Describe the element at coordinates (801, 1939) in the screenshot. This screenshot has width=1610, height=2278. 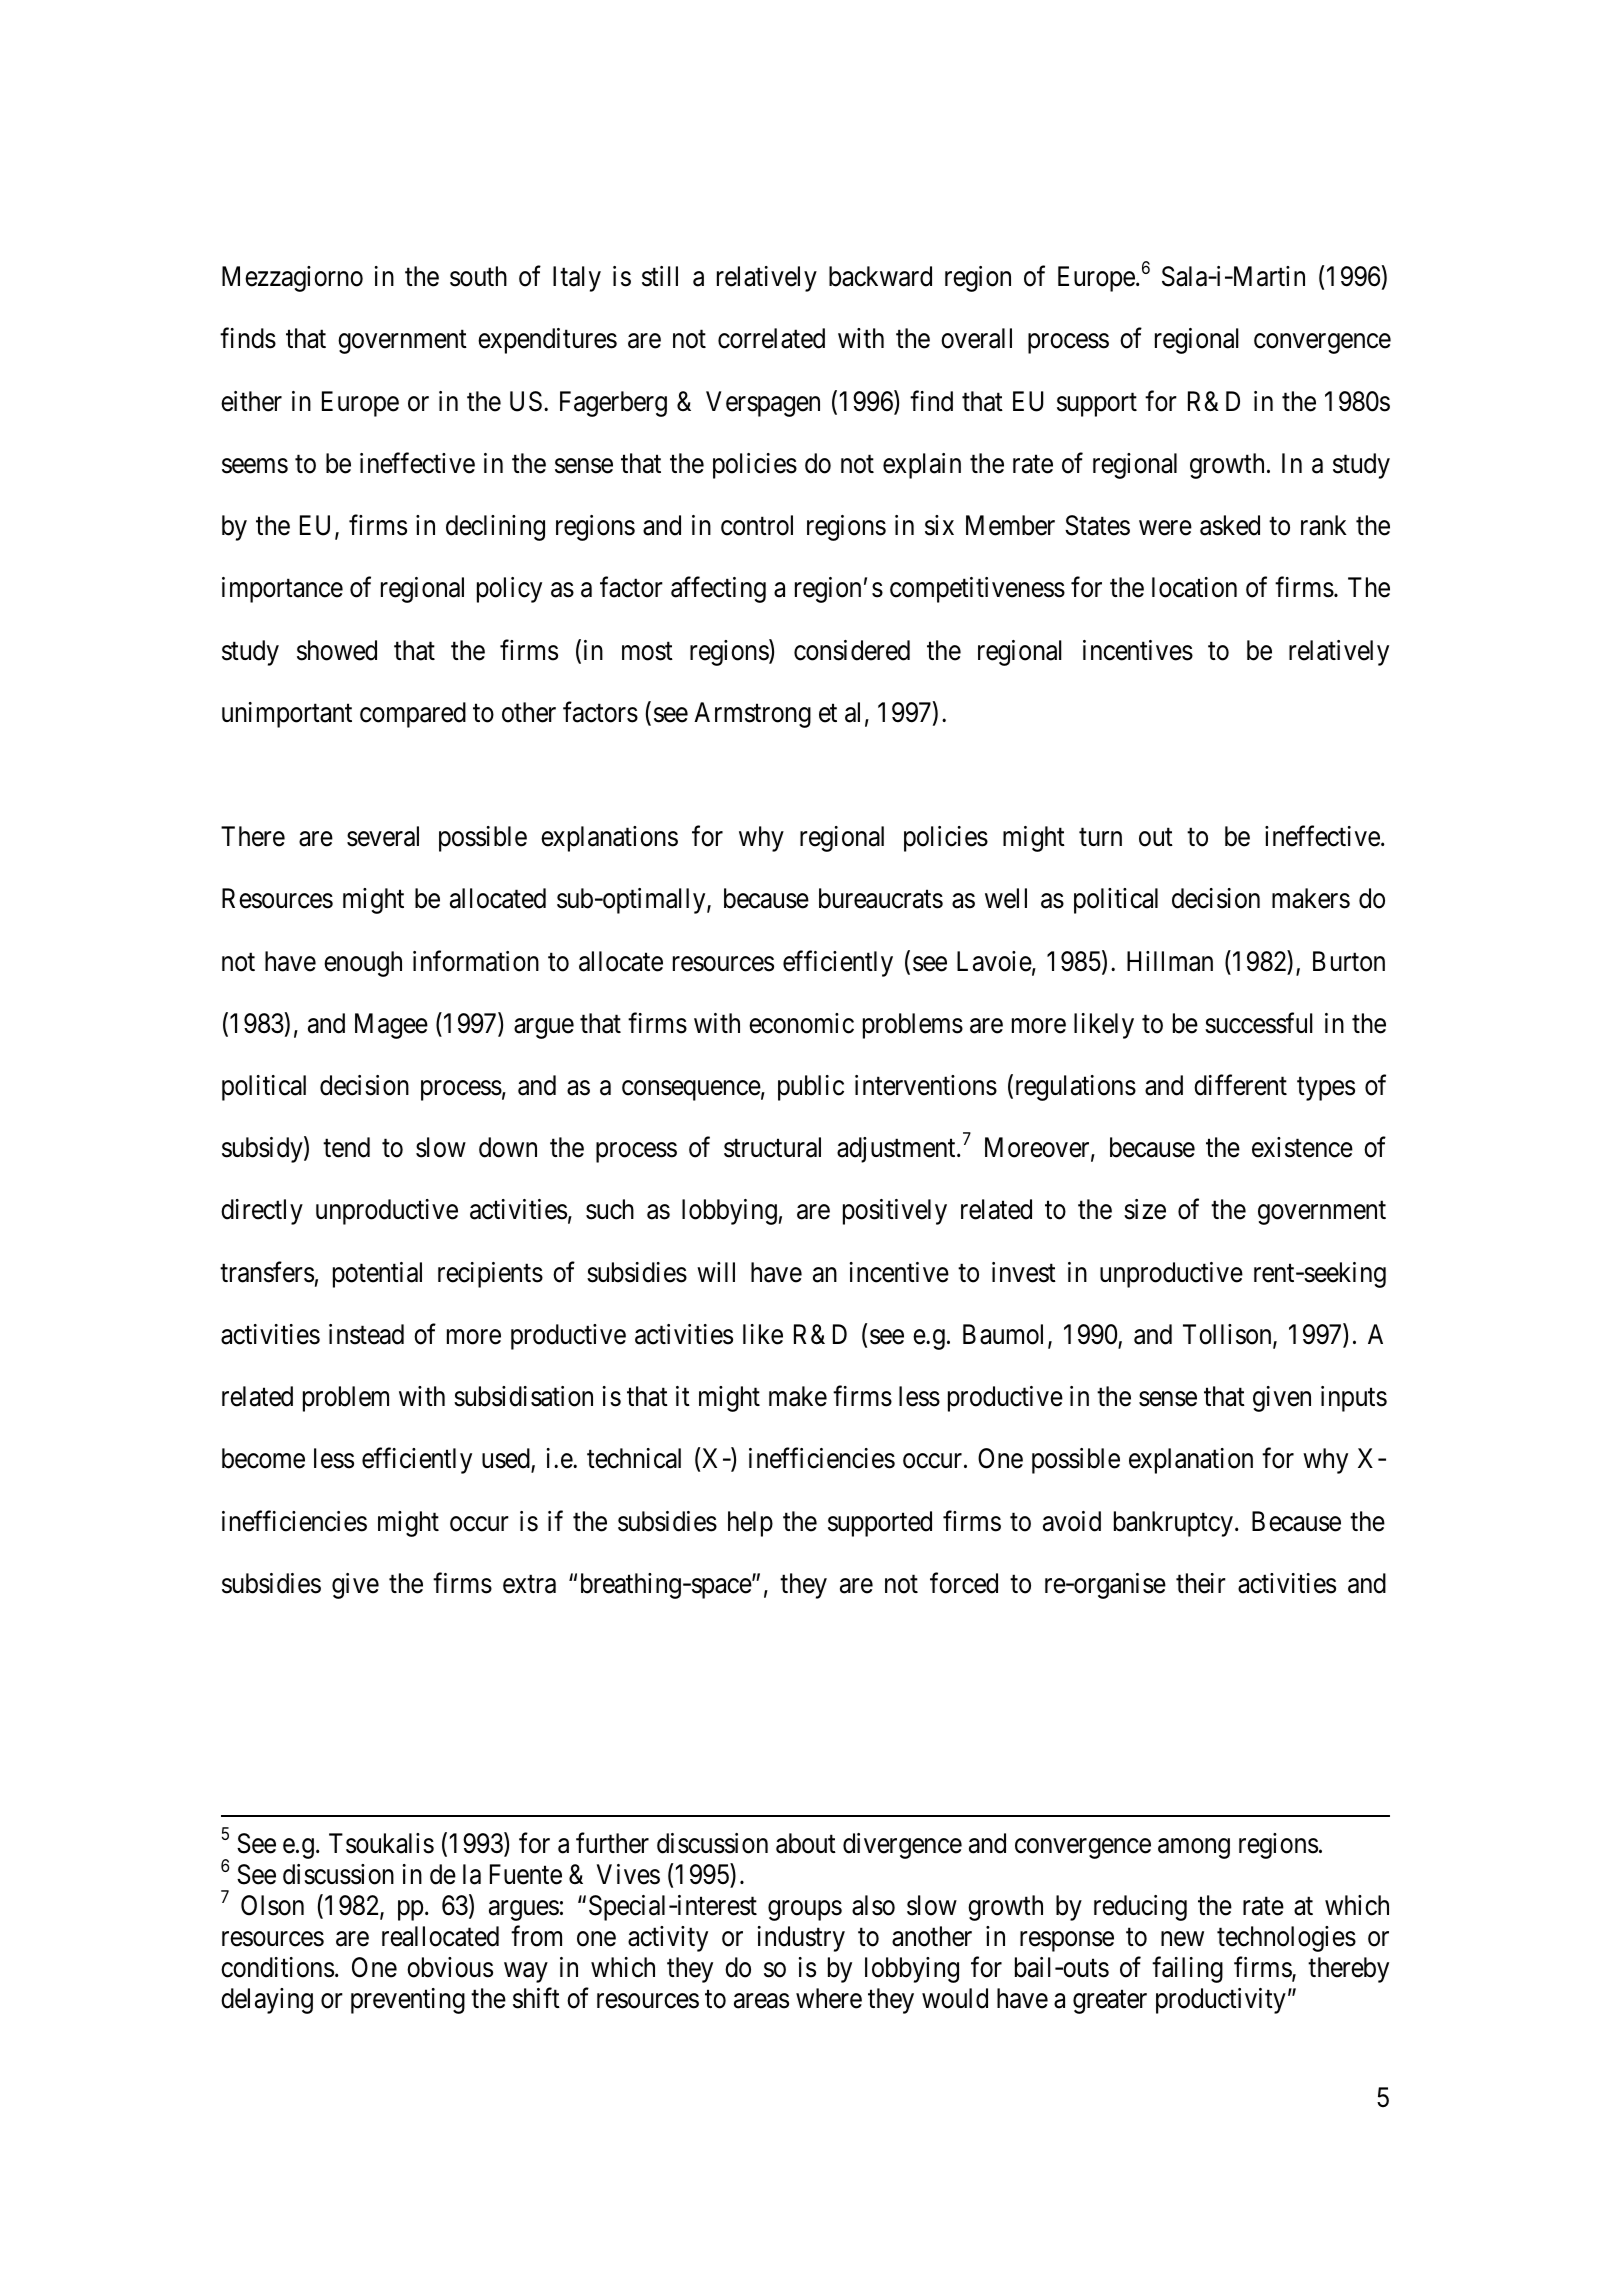
I see `industry` at that location.
